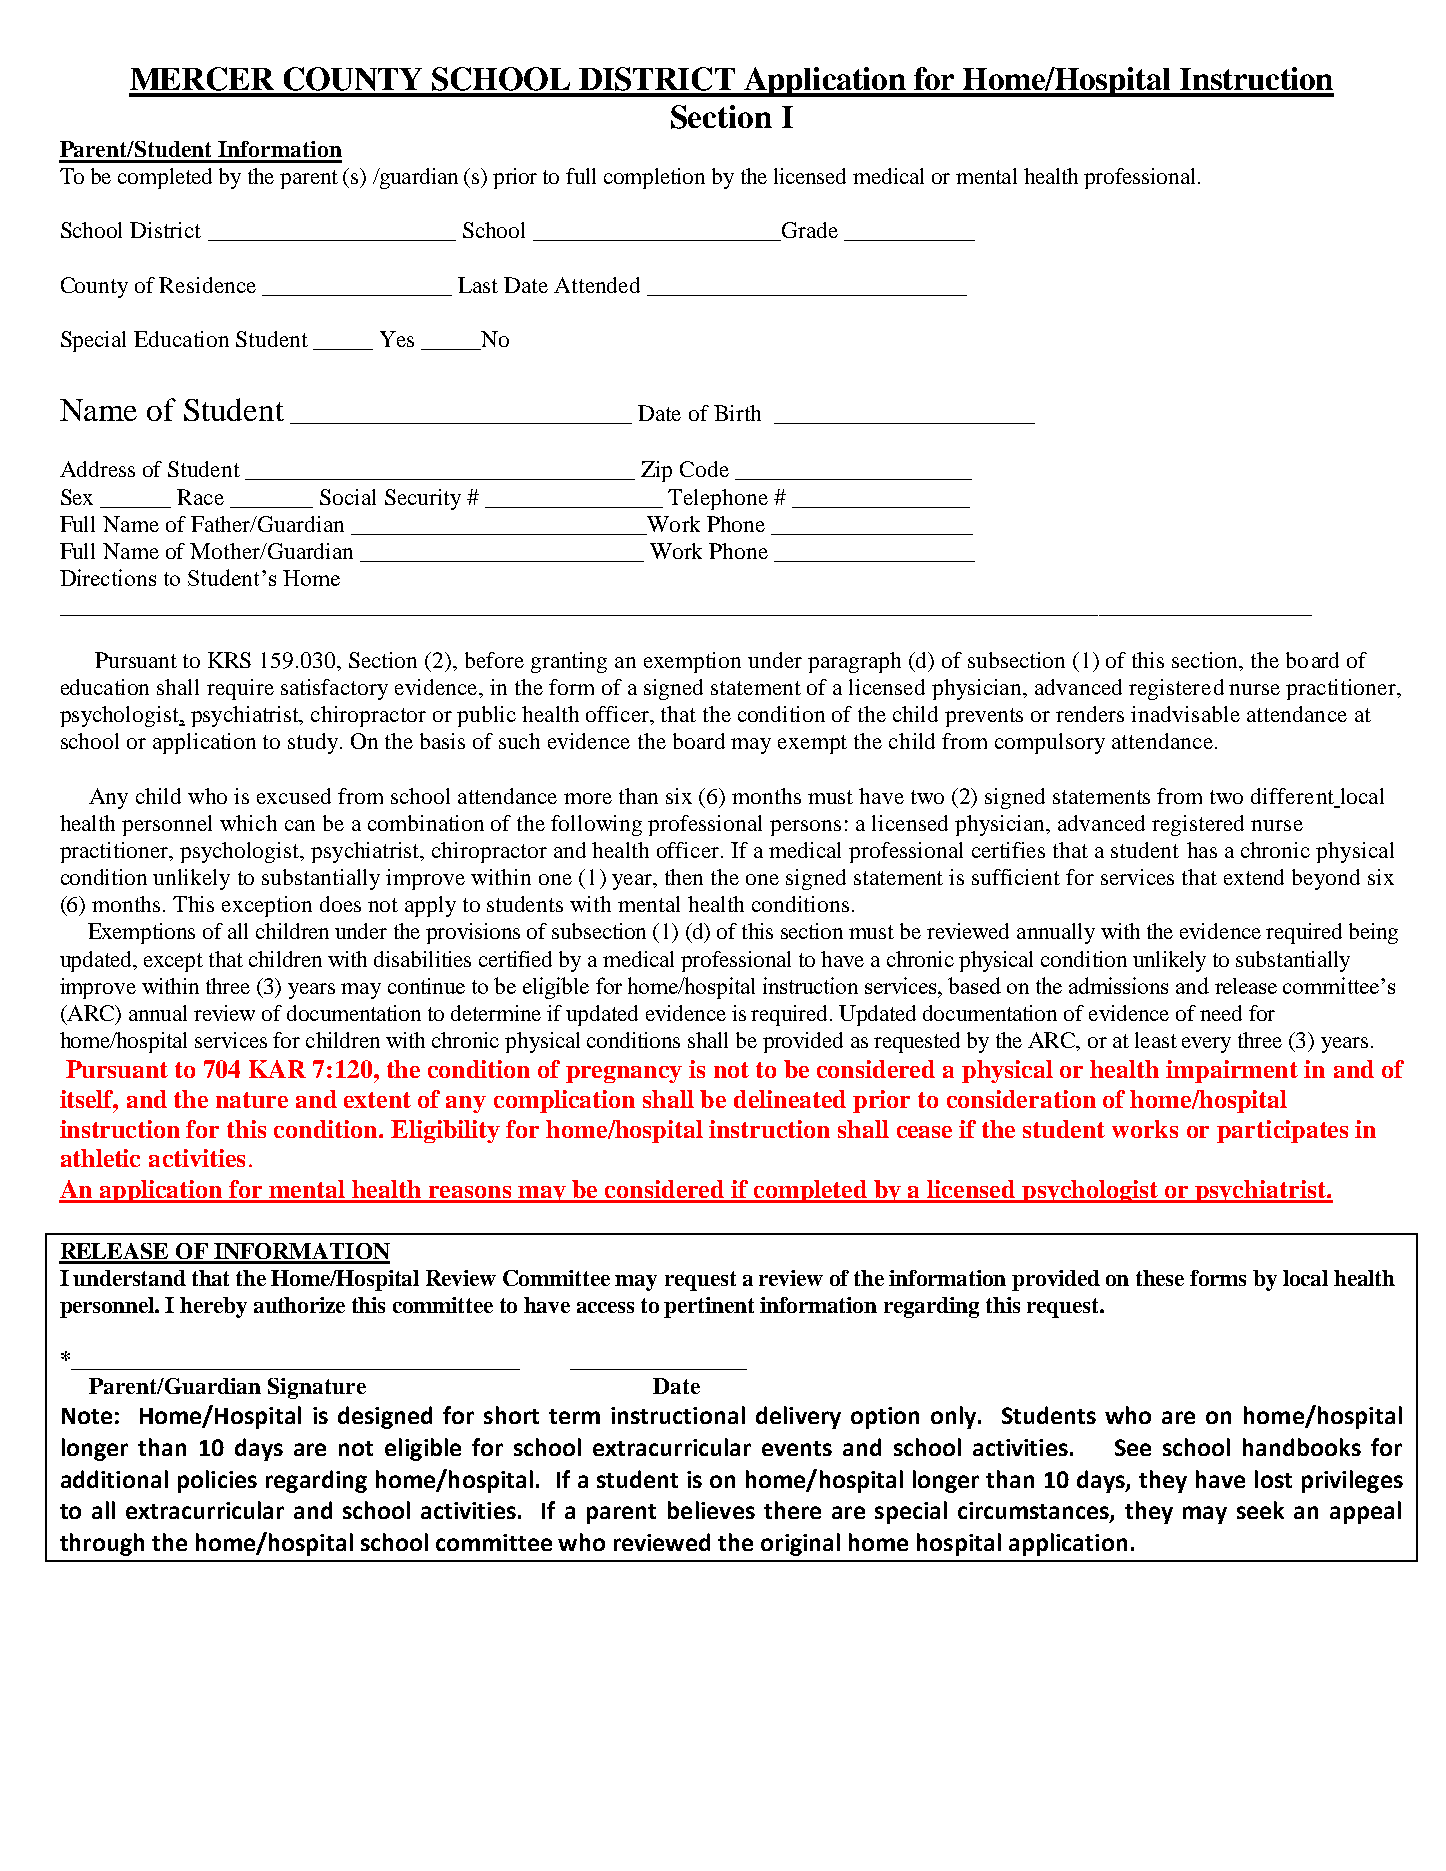 The image size is (1446, 1871). I want to click on Residence, so click(207, 285).
